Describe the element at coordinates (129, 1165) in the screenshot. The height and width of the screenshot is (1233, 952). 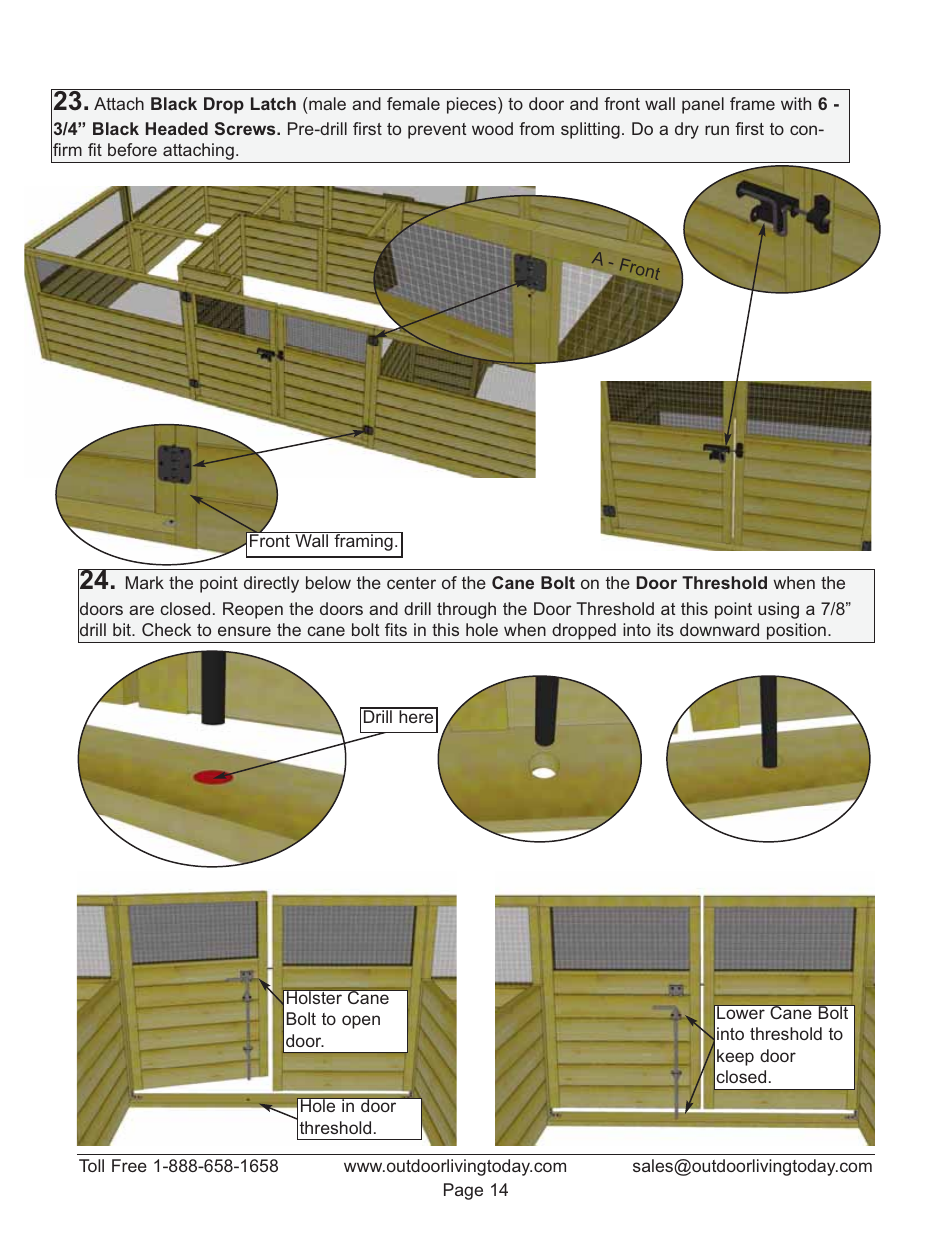
I see `Free` at that location.
